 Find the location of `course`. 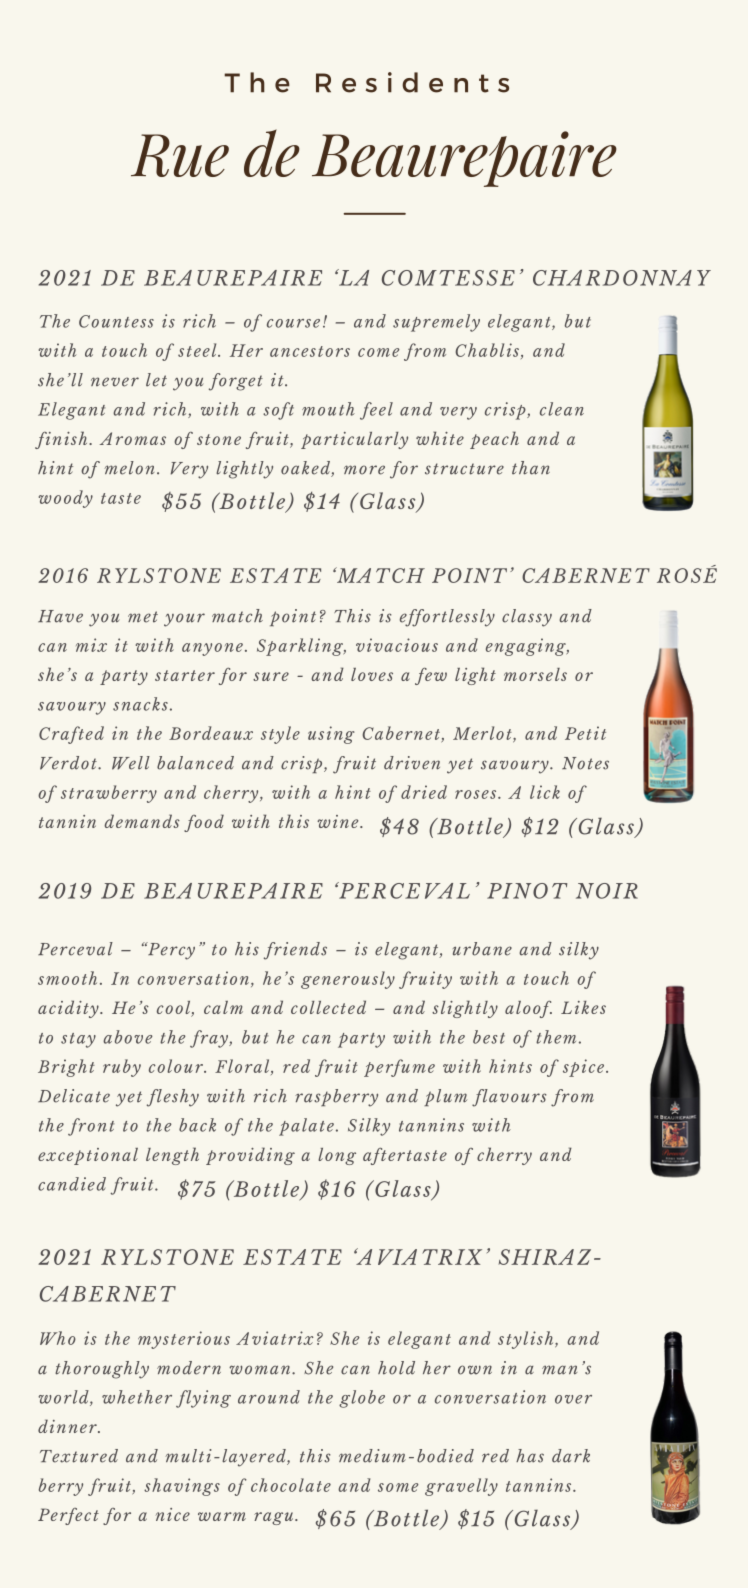

course is located at coordinates (293, 323).
